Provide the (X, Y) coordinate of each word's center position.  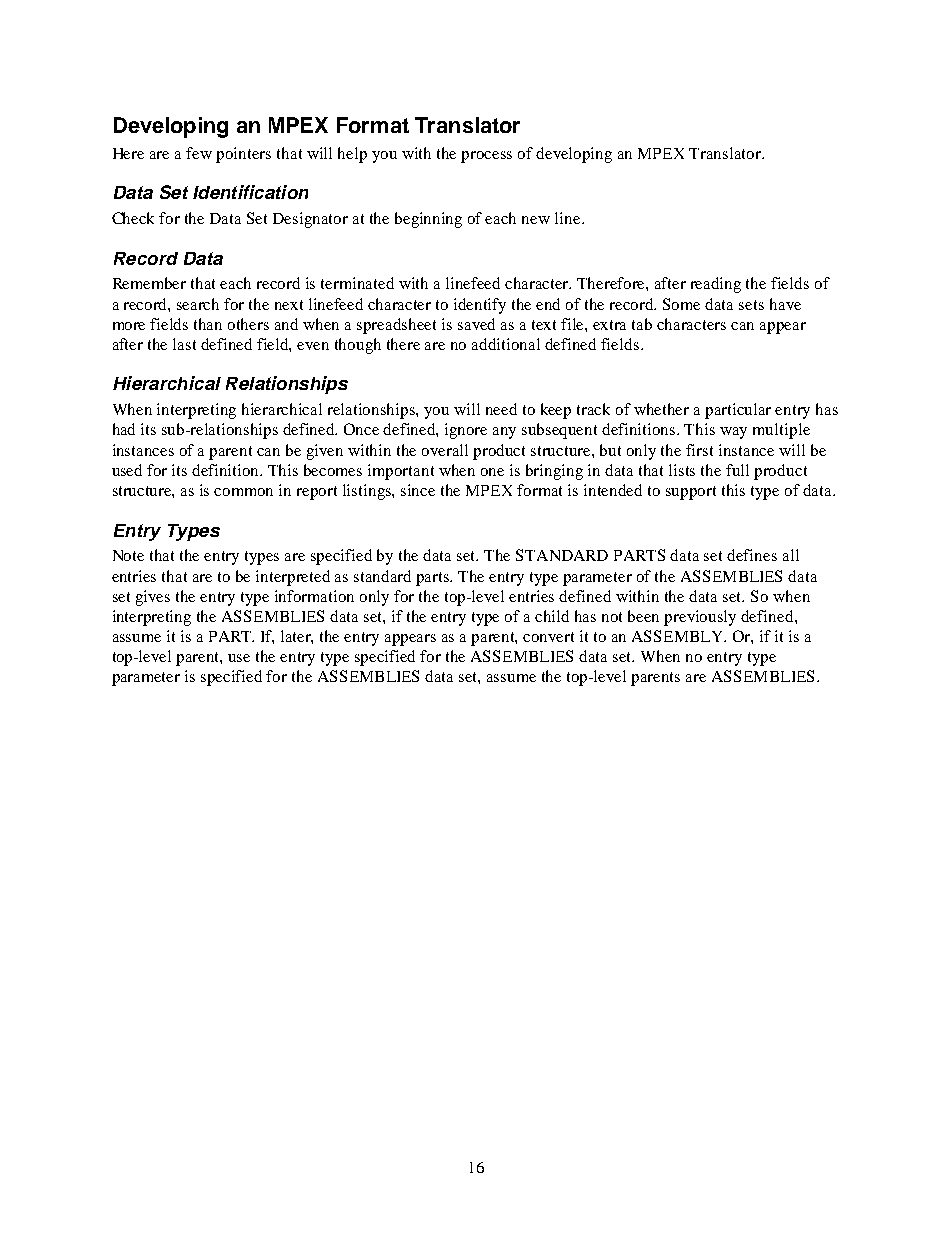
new (536, 220)
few (199, 153)
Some (681, 304)
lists (682, 470)
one (492, 472)
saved (476, 324)
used (127, 470)
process (486, 157)
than (208, 324)
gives (153, 598)
